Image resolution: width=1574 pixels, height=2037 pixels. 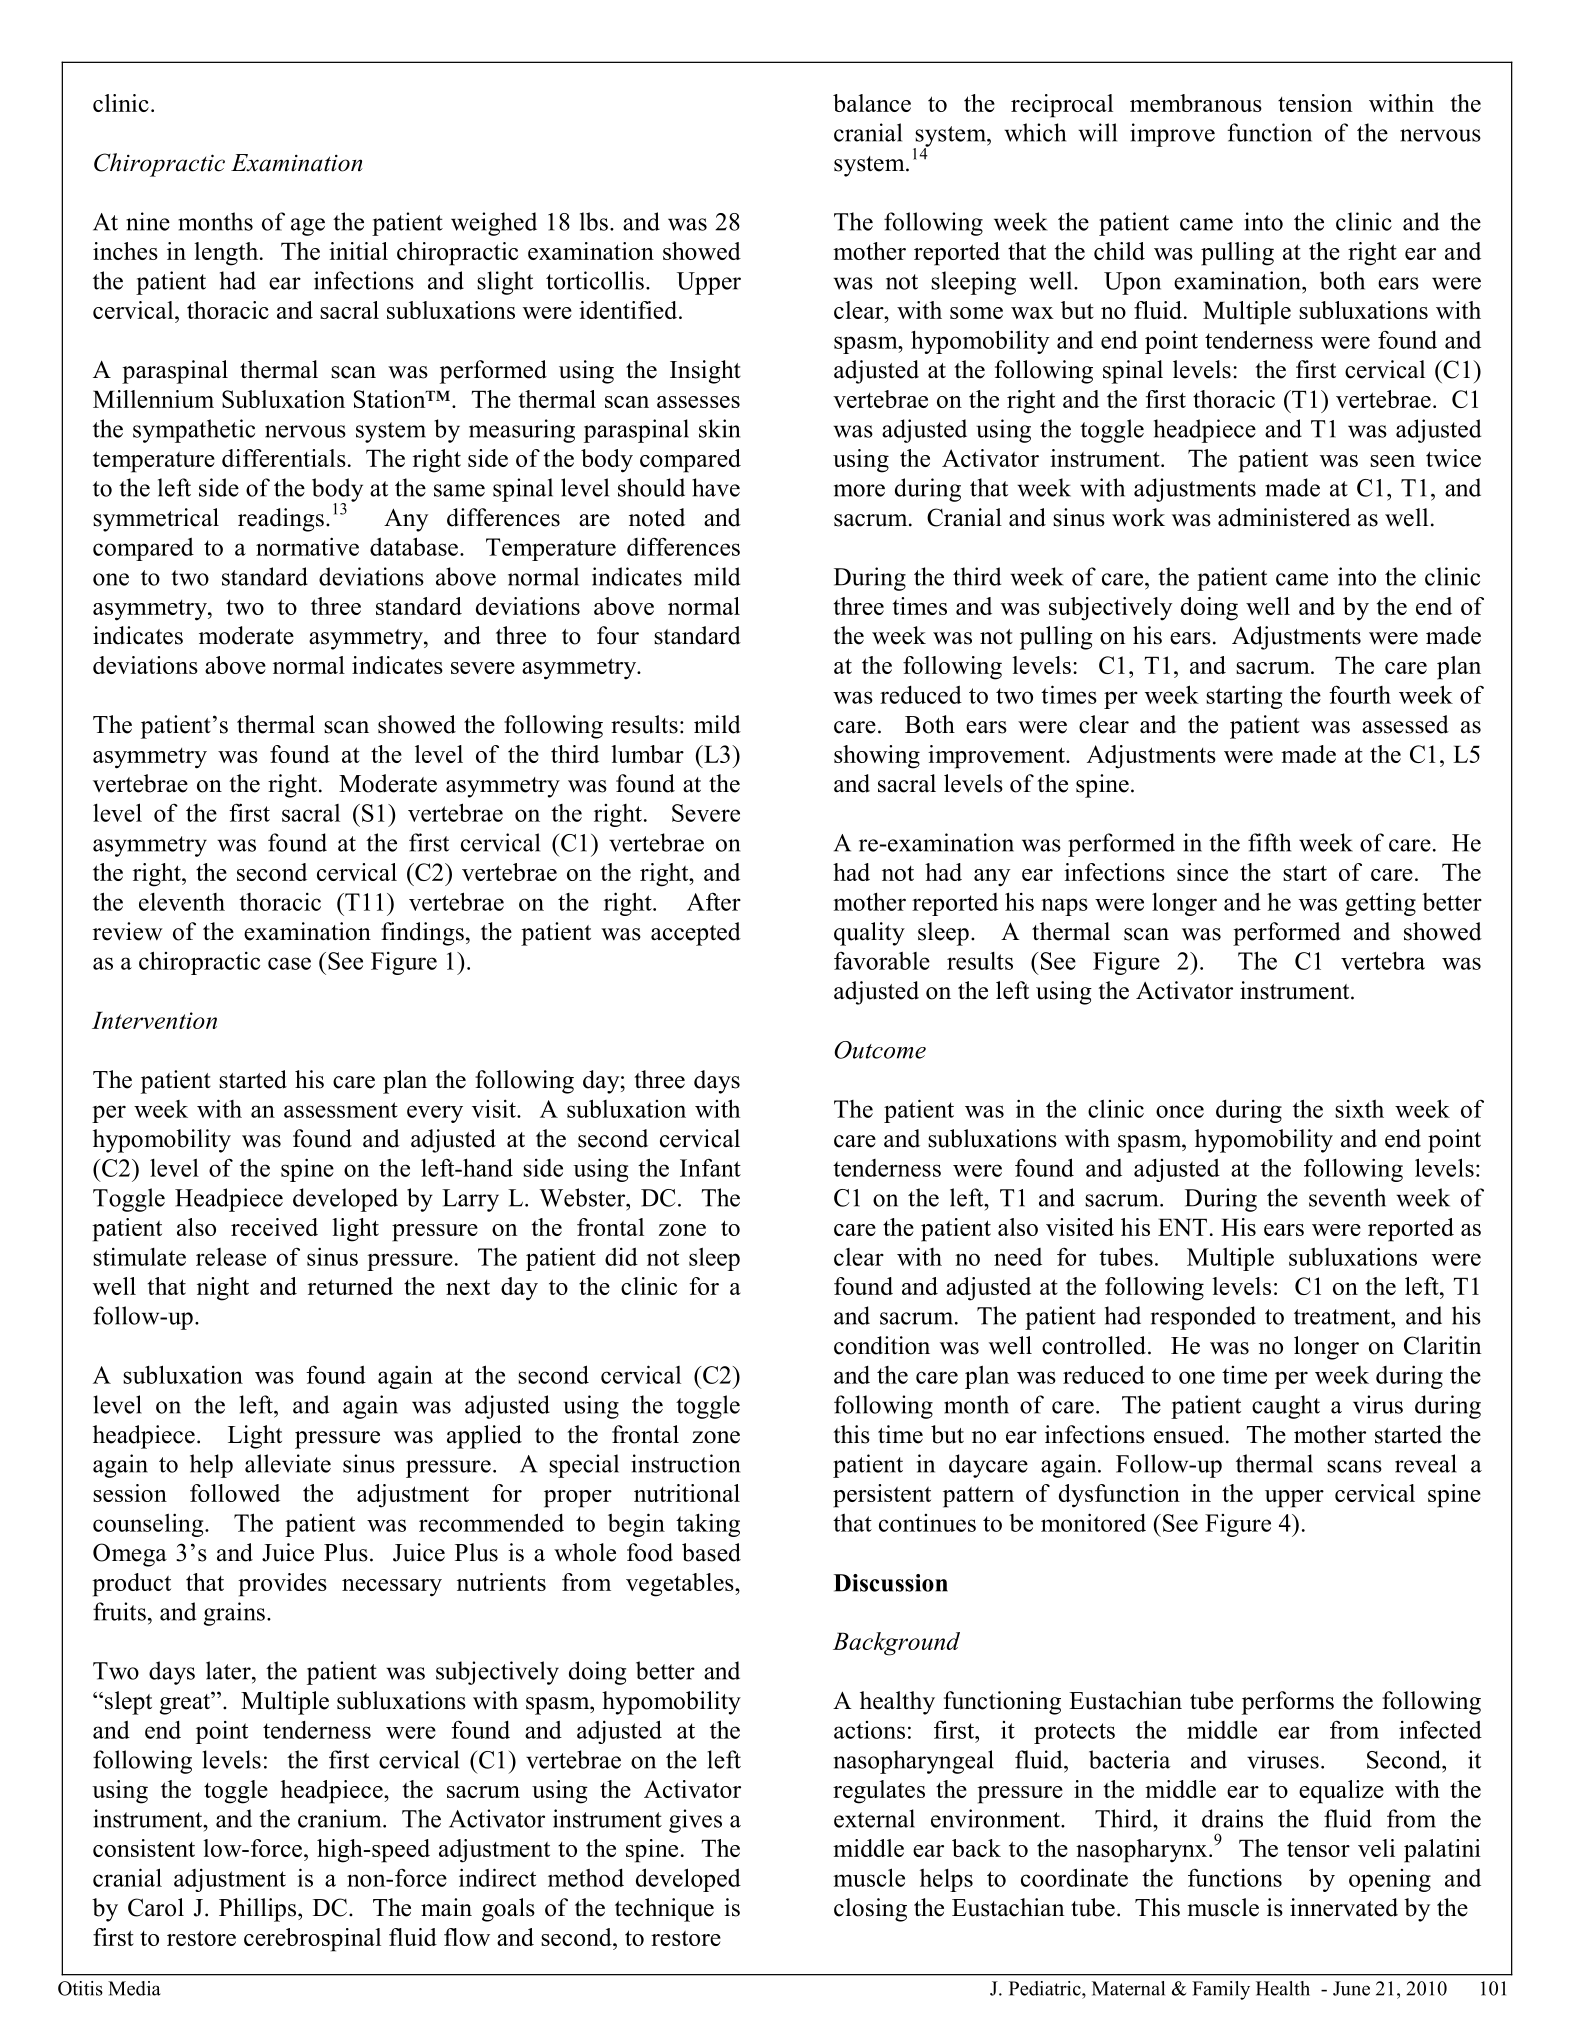 I want to click on administered, so click(x=1284, y=517).
